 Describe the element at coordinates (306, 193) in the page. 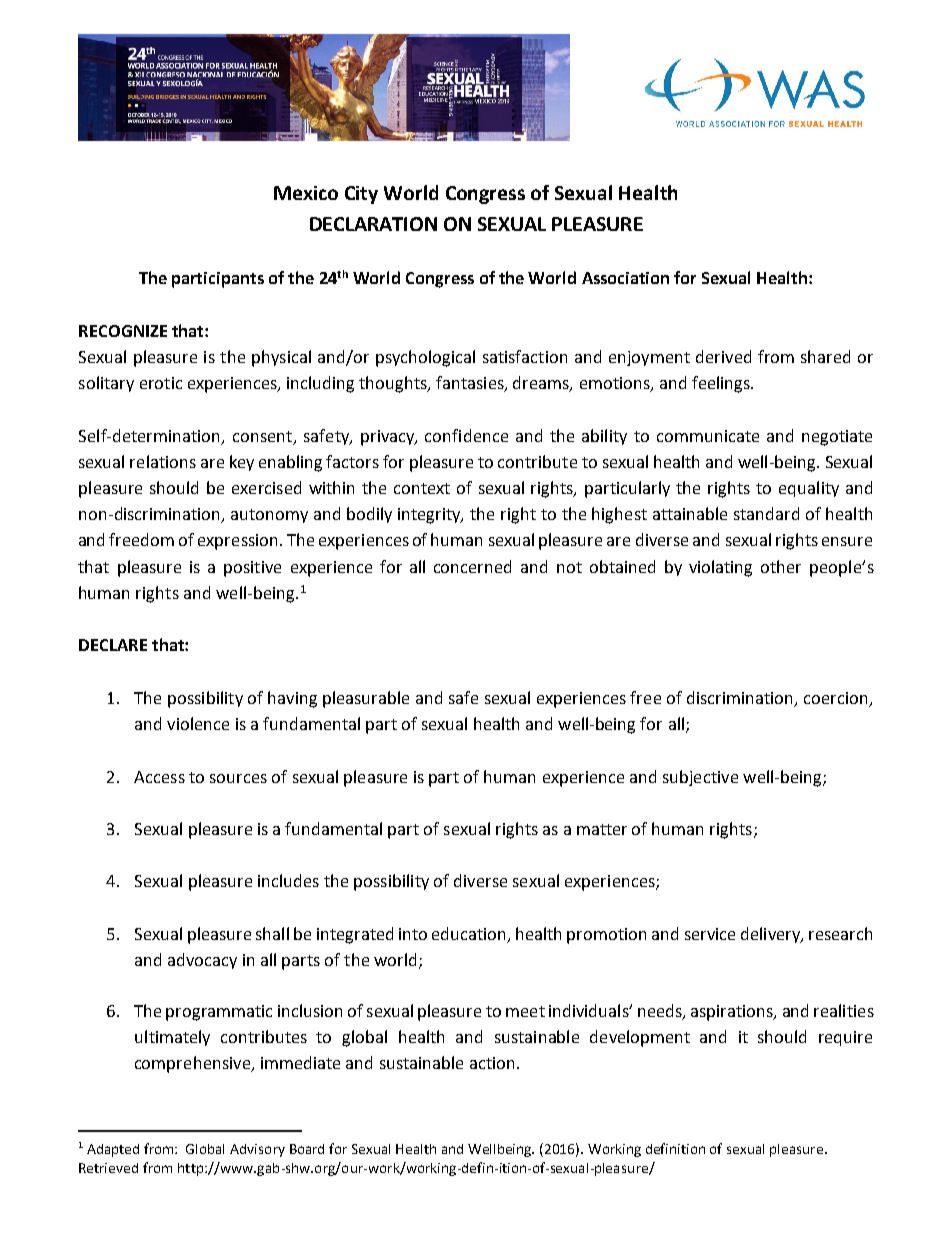

I see `Mexico` at that location.
